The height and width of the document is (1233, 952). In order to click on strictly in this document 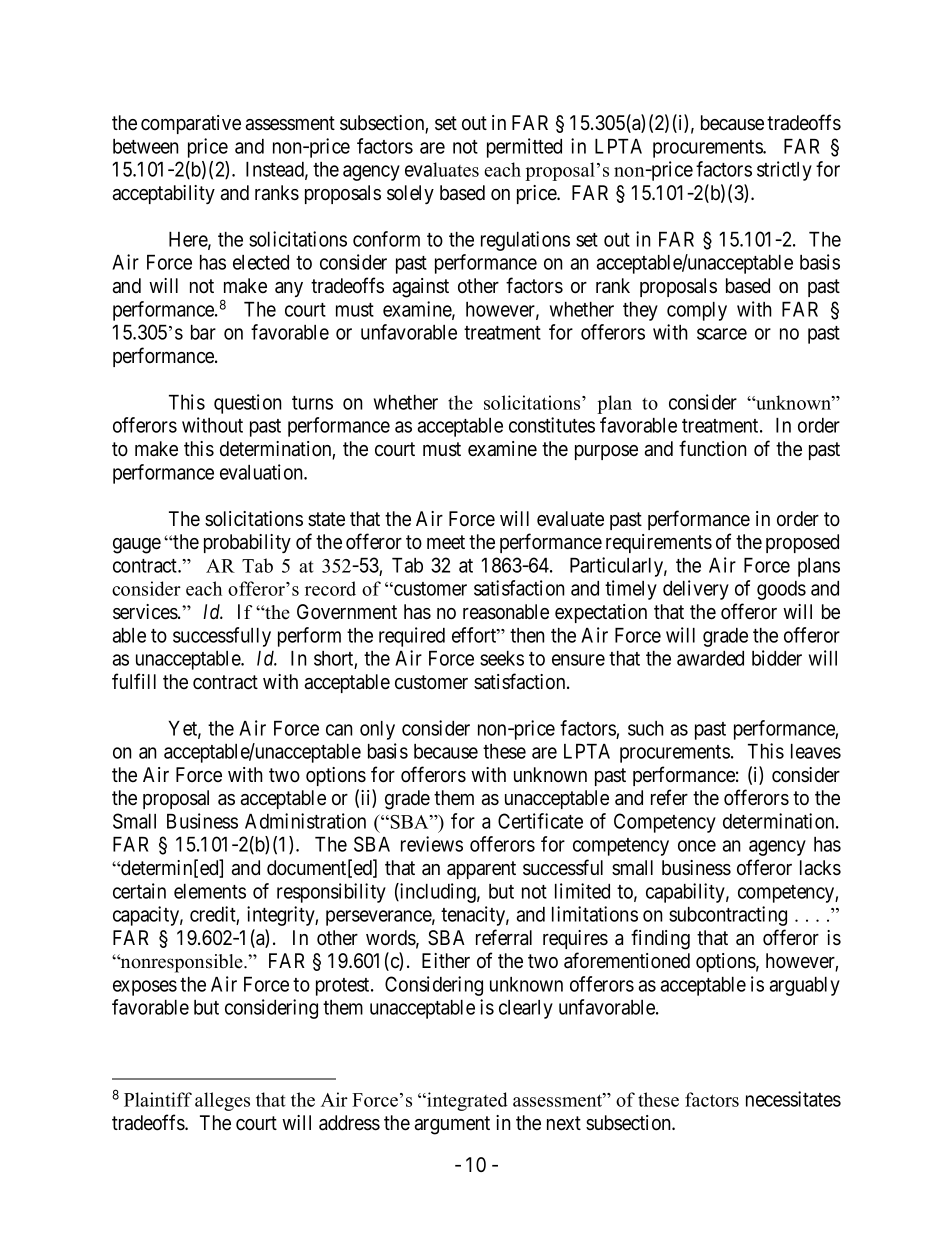, I will do `click(784, 171)`.
